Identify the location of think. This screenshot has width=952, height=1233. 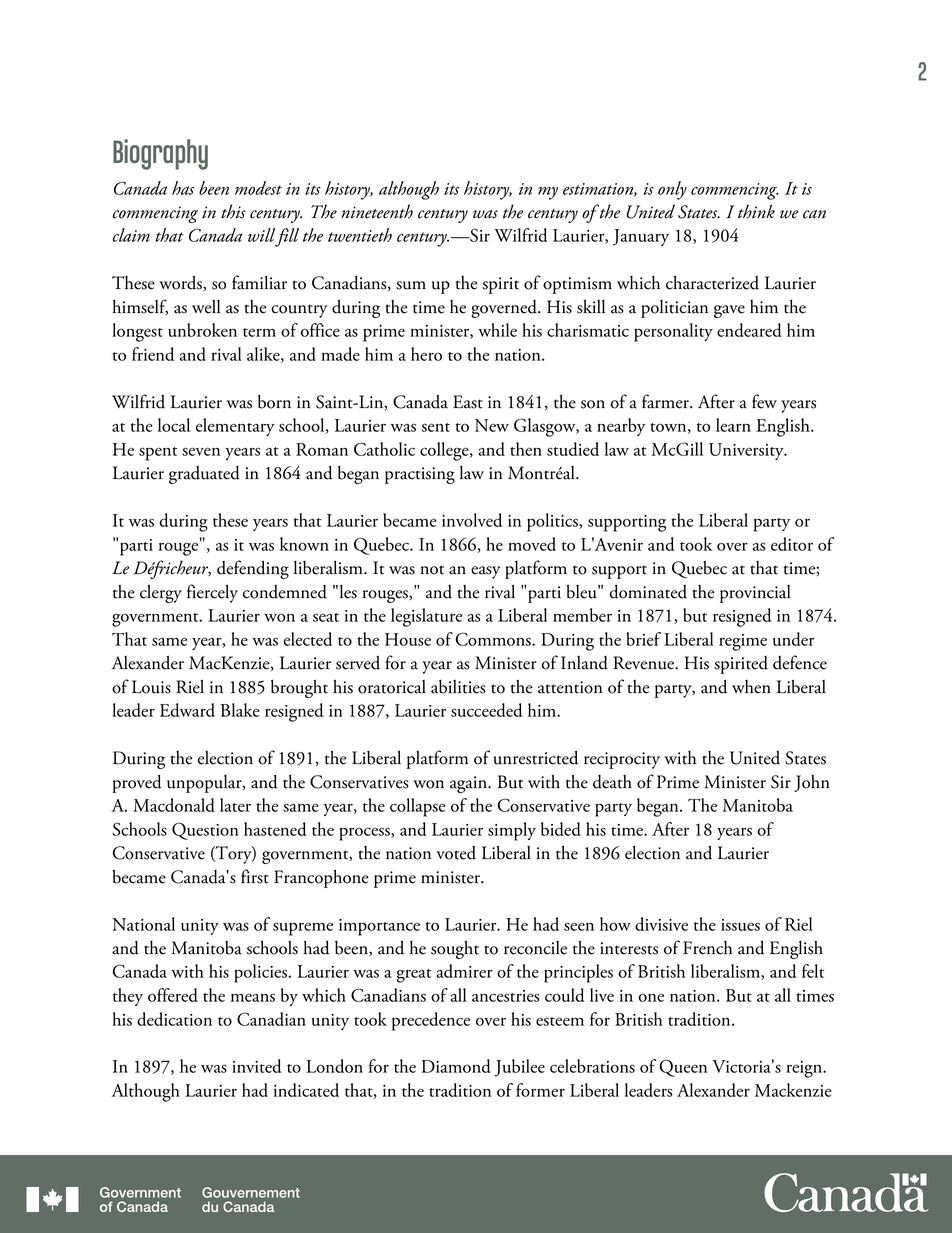
(756, 211).
